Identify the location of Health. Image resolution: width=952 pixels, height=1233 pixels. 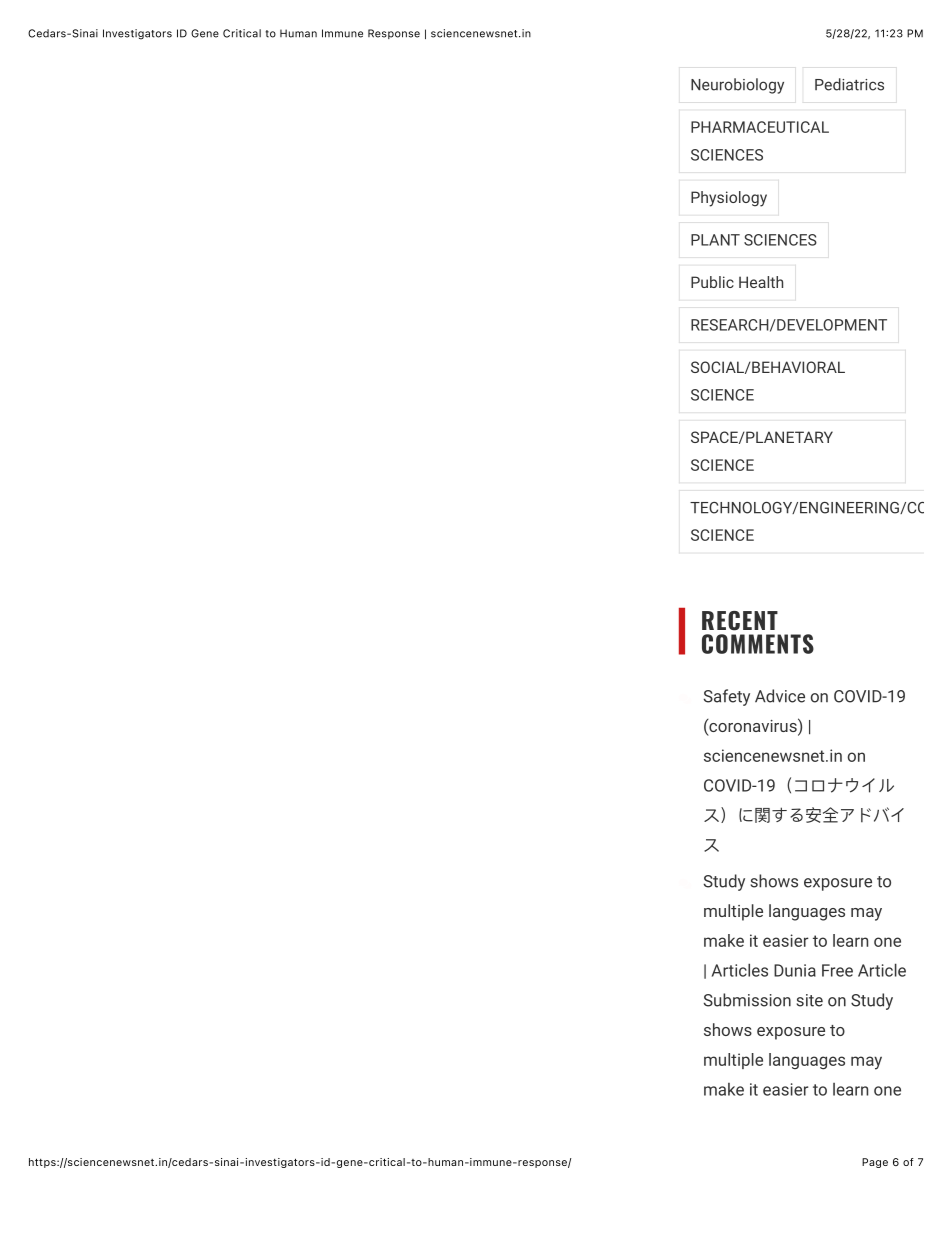
(761, 282).
